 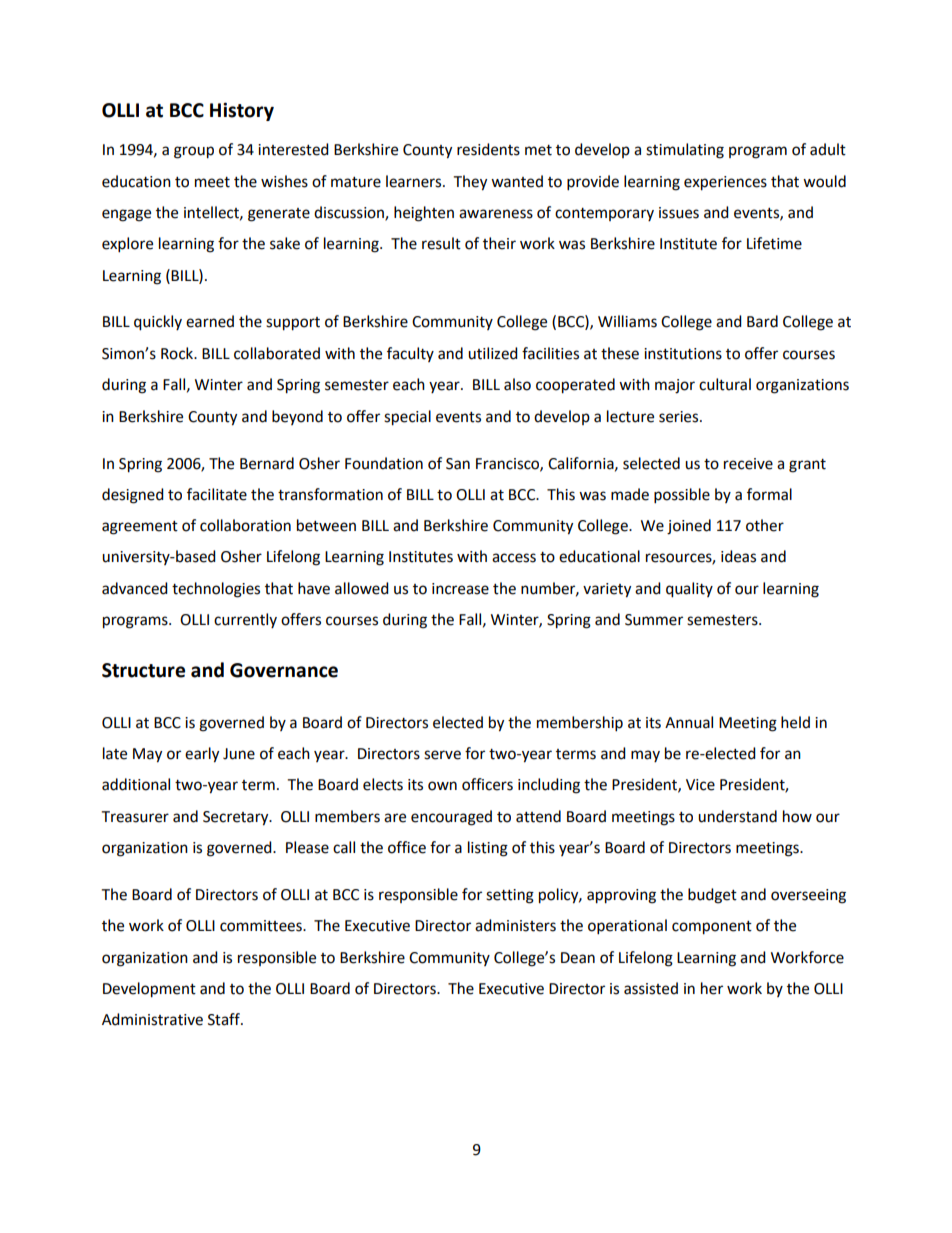 I want to click on technologies, so click(x=216, y=590).
